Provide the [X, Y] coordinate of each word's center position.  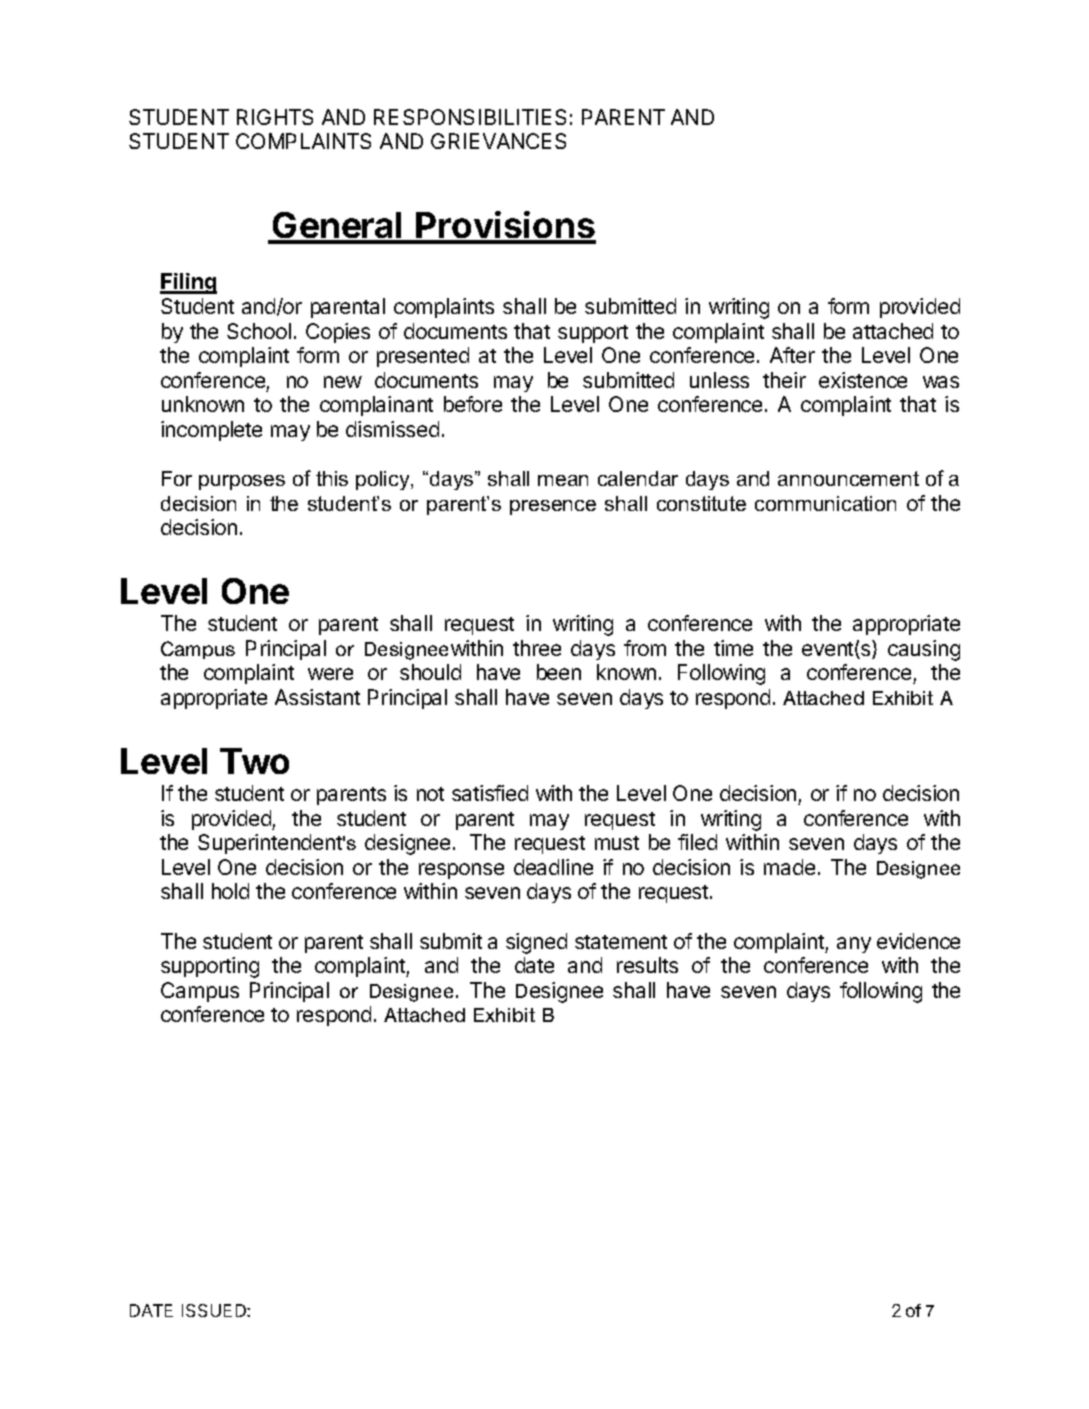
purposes [242, 482]
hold [230, 891]
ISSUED [215, 1310]
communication [825, 503]
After [792, 355]
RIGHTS [275, 117]
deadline [553, 867]
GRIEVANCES [498, 141]
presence [553, 507]
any [854, 945]
